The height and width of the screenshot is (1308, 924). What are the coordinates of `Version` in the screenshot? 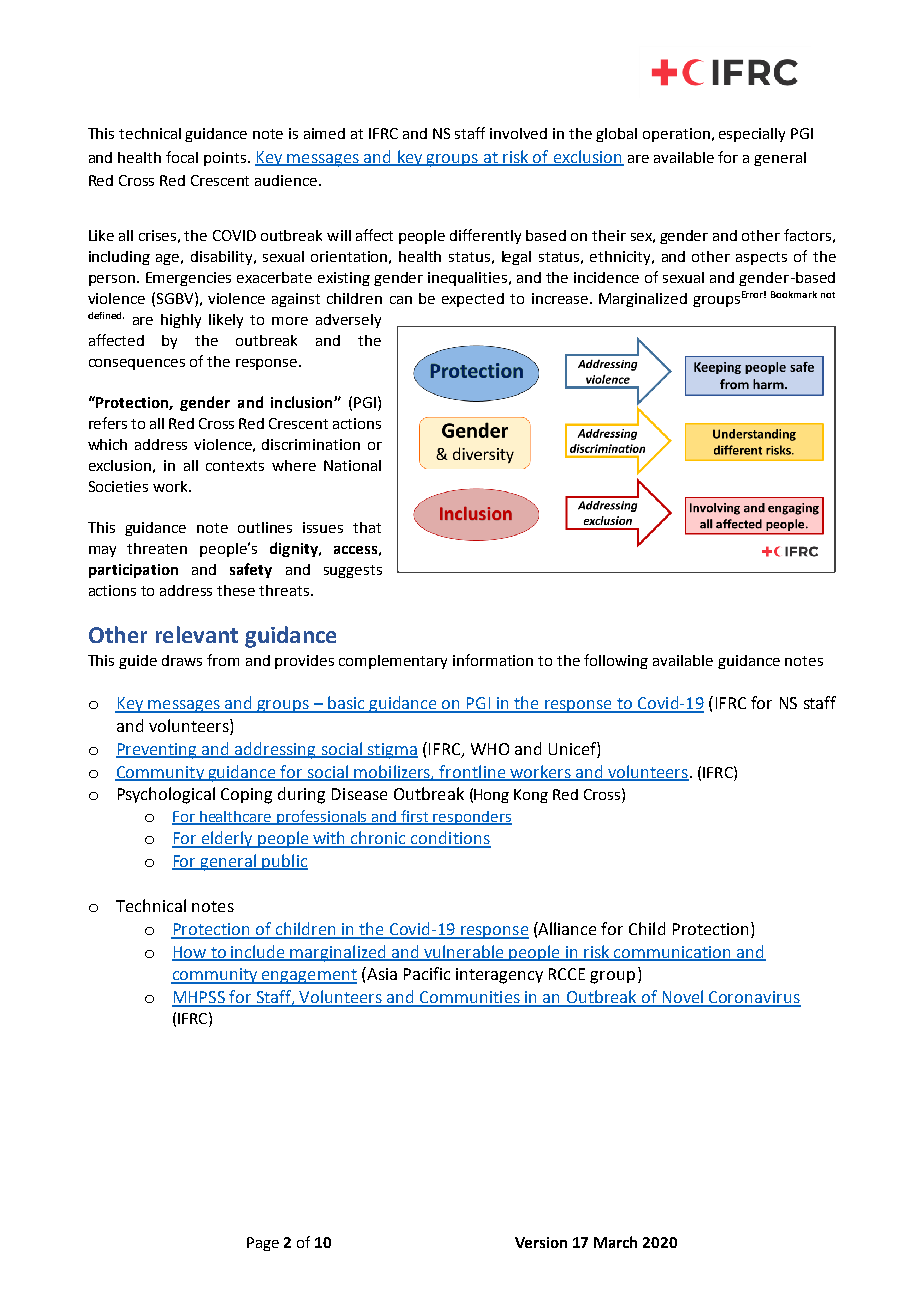 It's located at (541, 1242).
